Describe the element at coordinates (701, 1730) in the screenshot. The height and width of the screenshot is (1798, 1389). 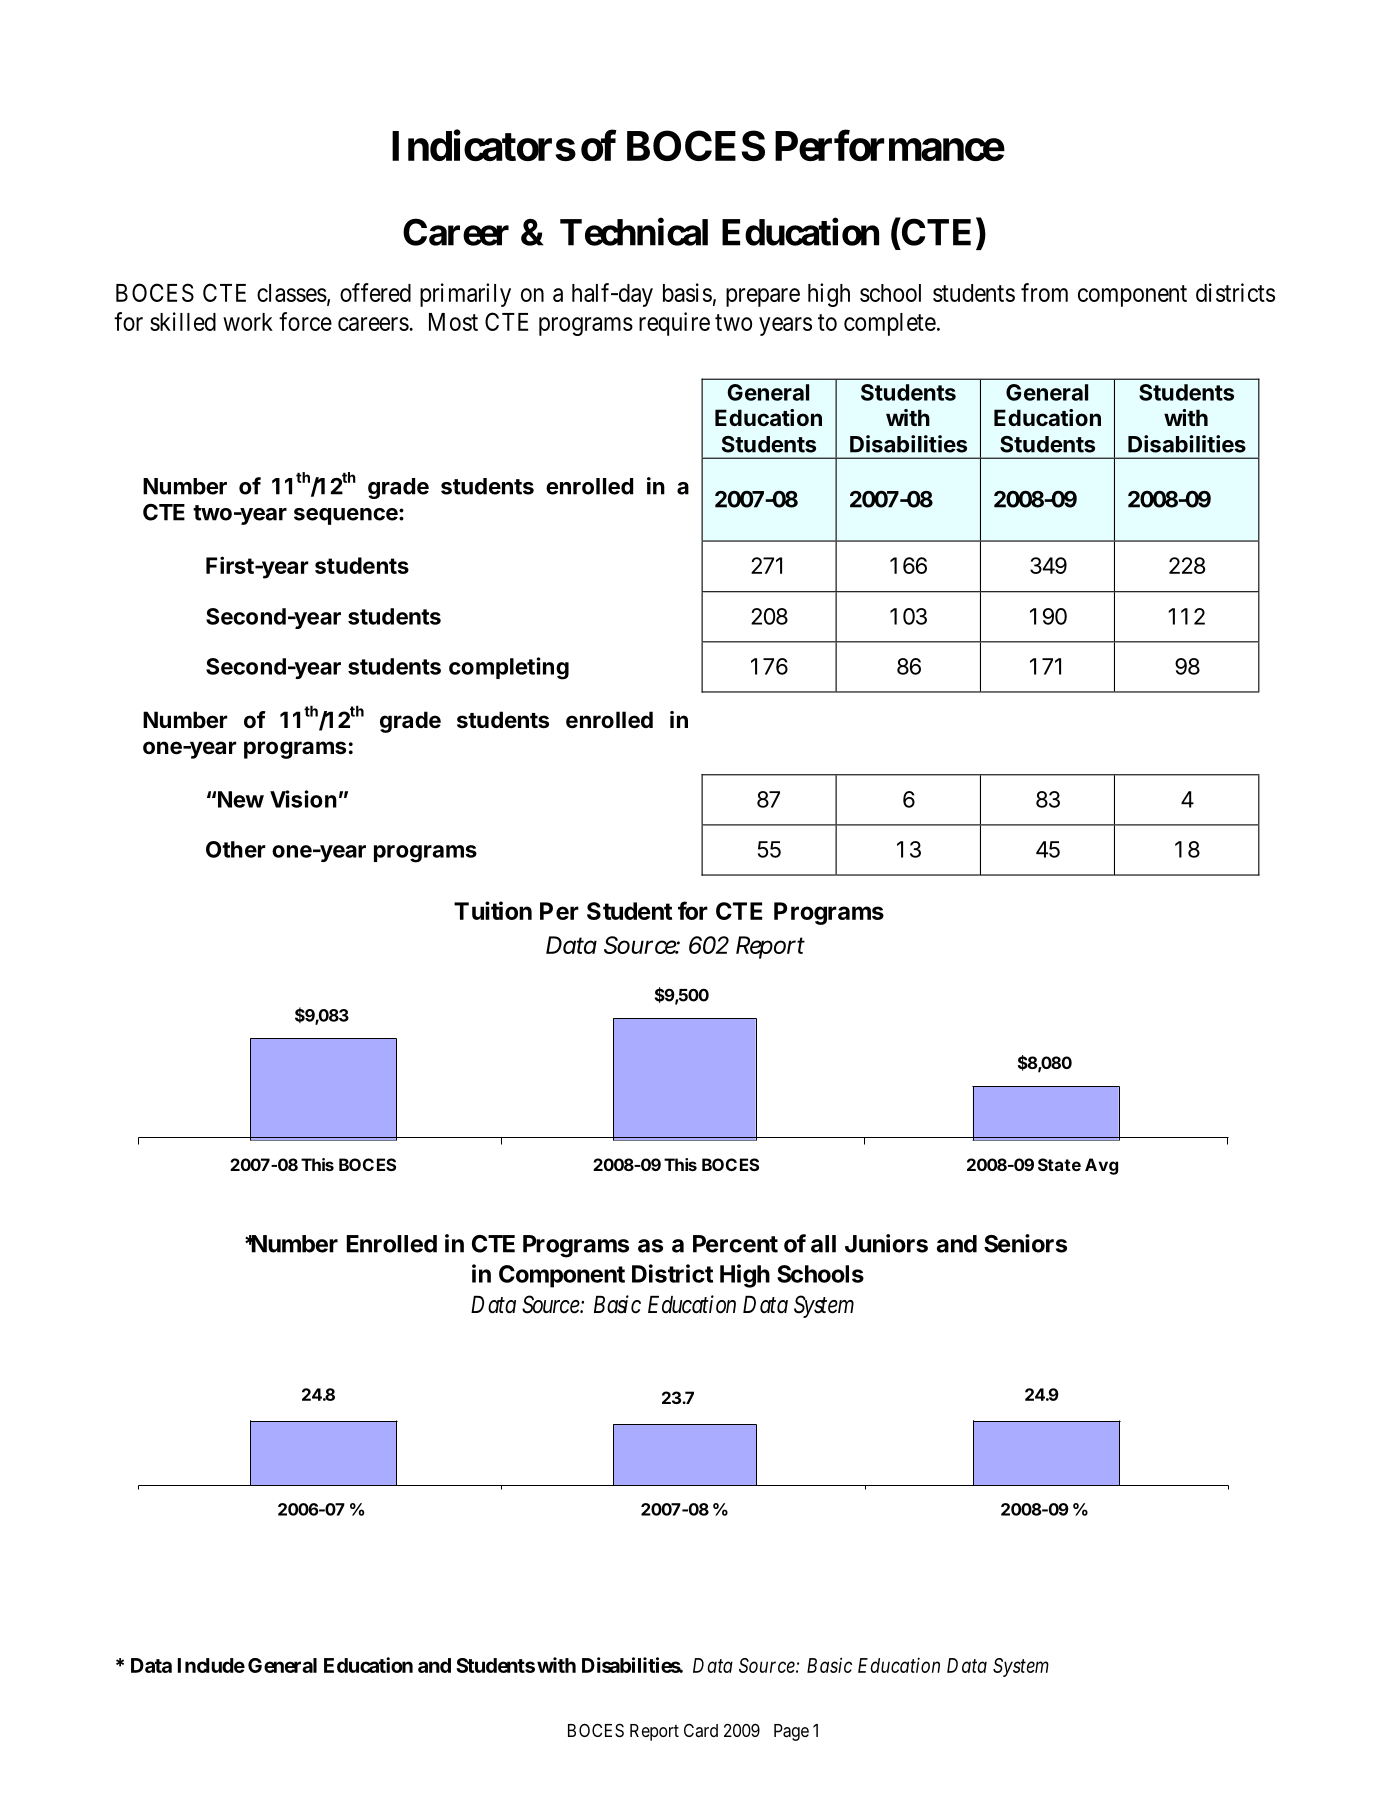
I see `Card` at that location.
